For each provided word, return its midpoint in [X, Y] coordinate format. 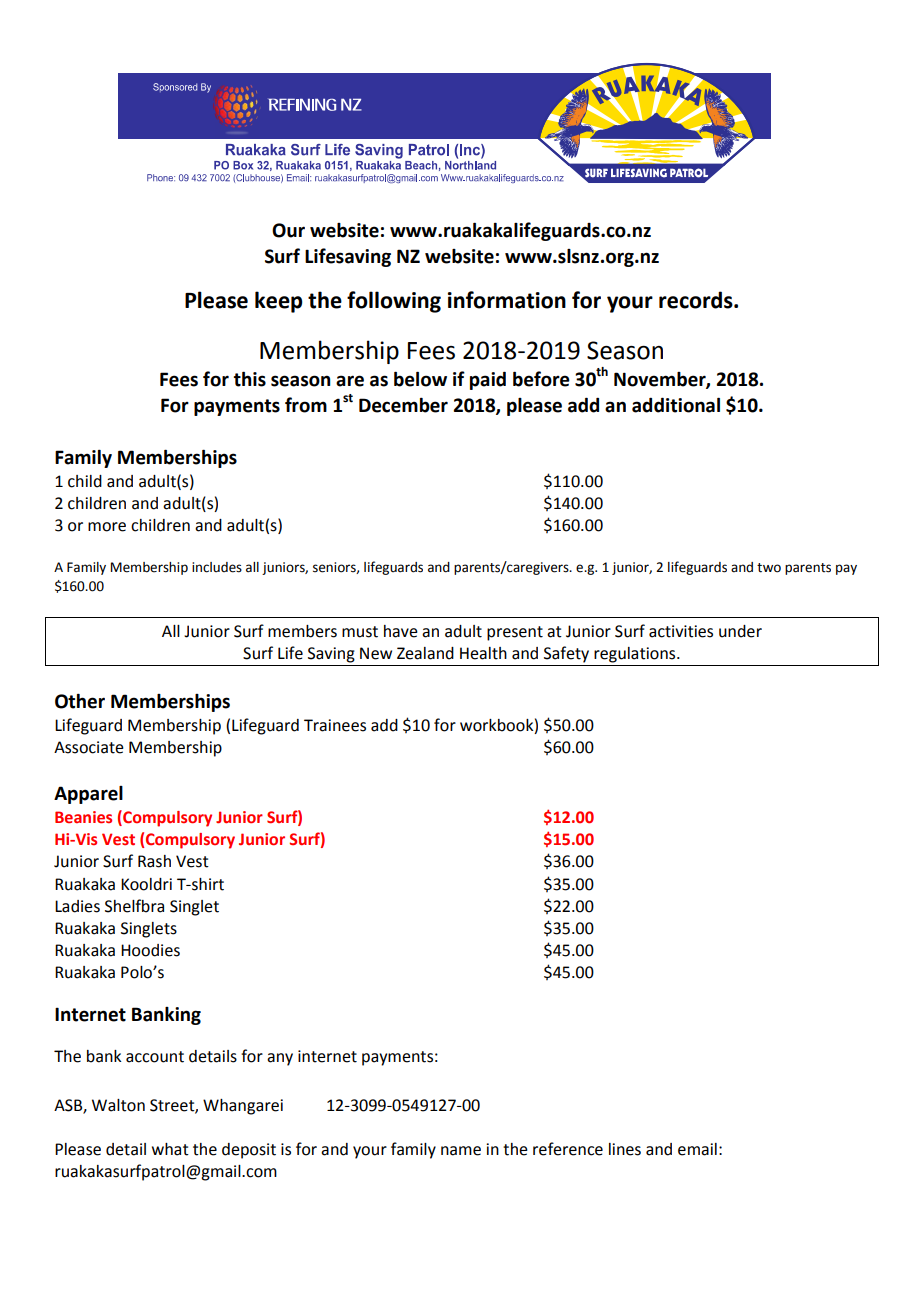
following [394, 302]
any [280, 1059]
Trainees [335, 725]
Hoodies [150, 950]
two [769, 568]
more [107, 527]
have [401, 631]
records [697, 300]
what [170, 1149]
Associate [89, 747]
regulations [636, 655]
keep [278, 302]
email [697, 1149]
